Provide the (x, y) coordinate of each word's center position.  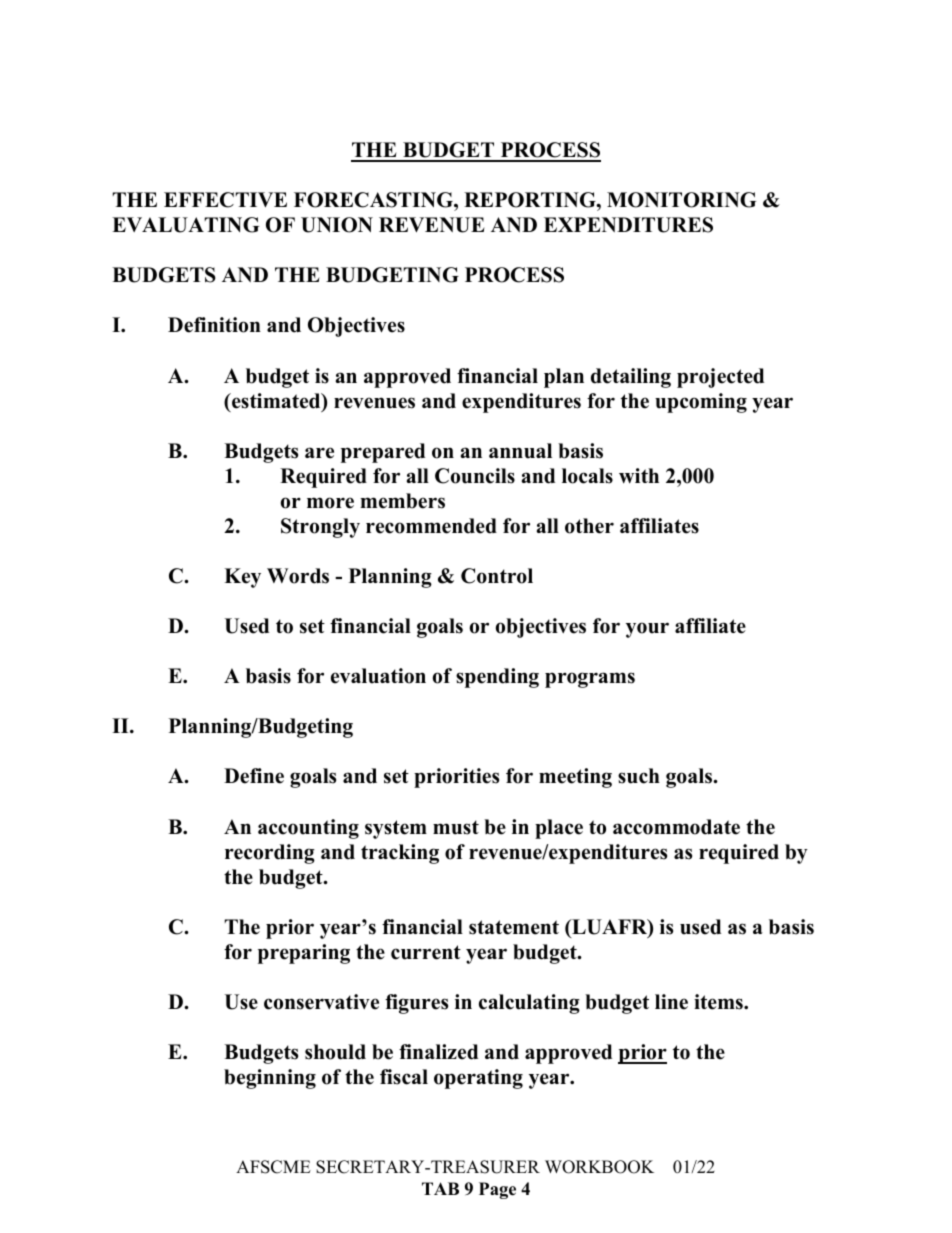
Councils (475, 476)
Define (254, 776)
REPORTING (531, 200)
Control (497, 576)
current (426, 952)
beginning (270, 1079)
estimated (276, 402)
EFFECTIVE (225, 200)
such (639, 776)
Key (242, 578)
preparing (304, 954)
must (456, 827)
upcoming (701, 403)
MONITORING (681, 200)
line (671, 1002)
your (647, 630)
